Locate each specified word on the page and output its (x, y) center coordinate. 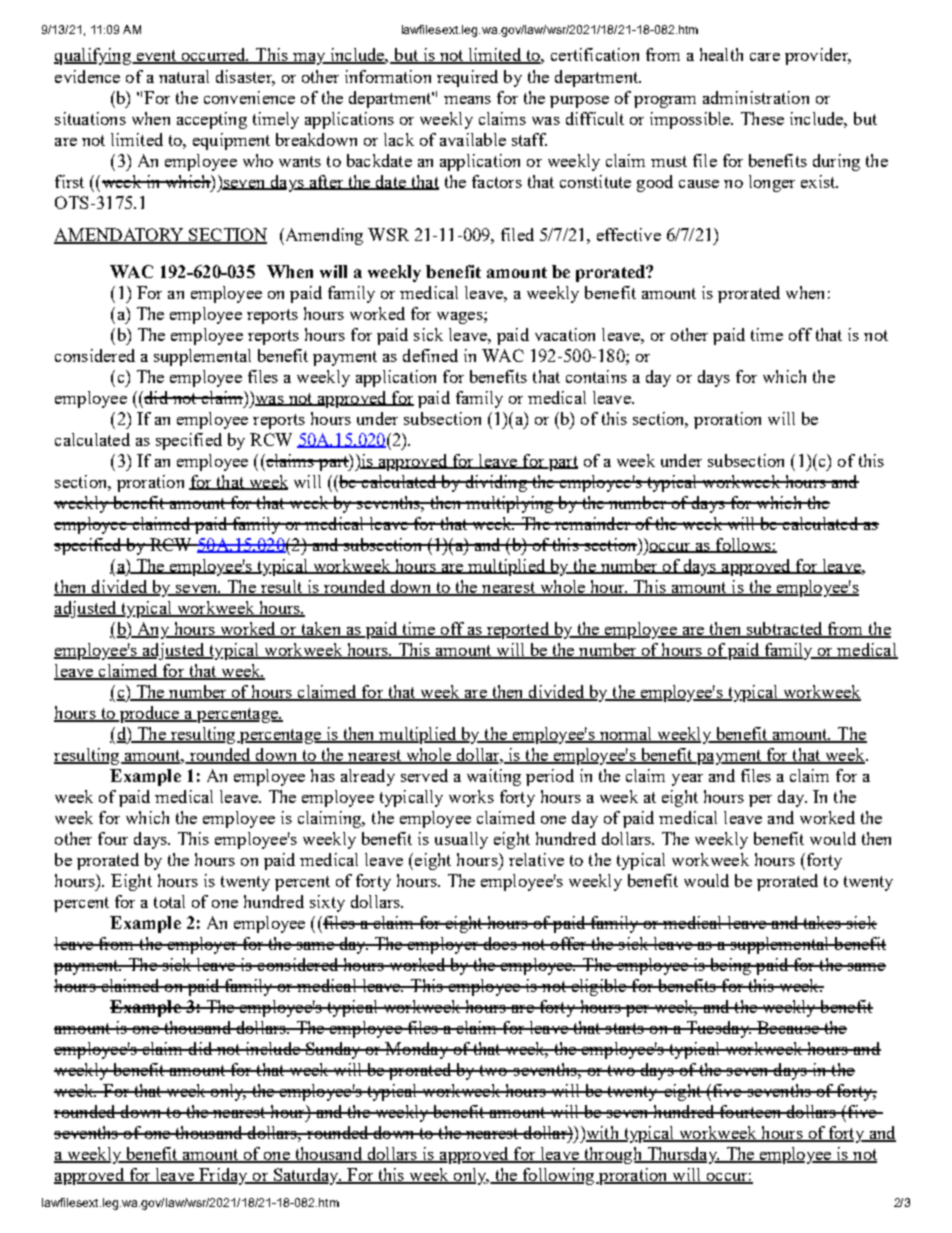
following (558, 1176)
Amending (323, 236)
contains (596, 376)
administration (756, 97)
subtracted (784, 630)
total (169, 901)
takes (822, 922)
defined (430, 355)
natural (184, 76)
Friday (223, 1176)
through (613, 1155)
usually (461, 840)
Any (153, 630)
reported (518, 630)
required (467, 78)
